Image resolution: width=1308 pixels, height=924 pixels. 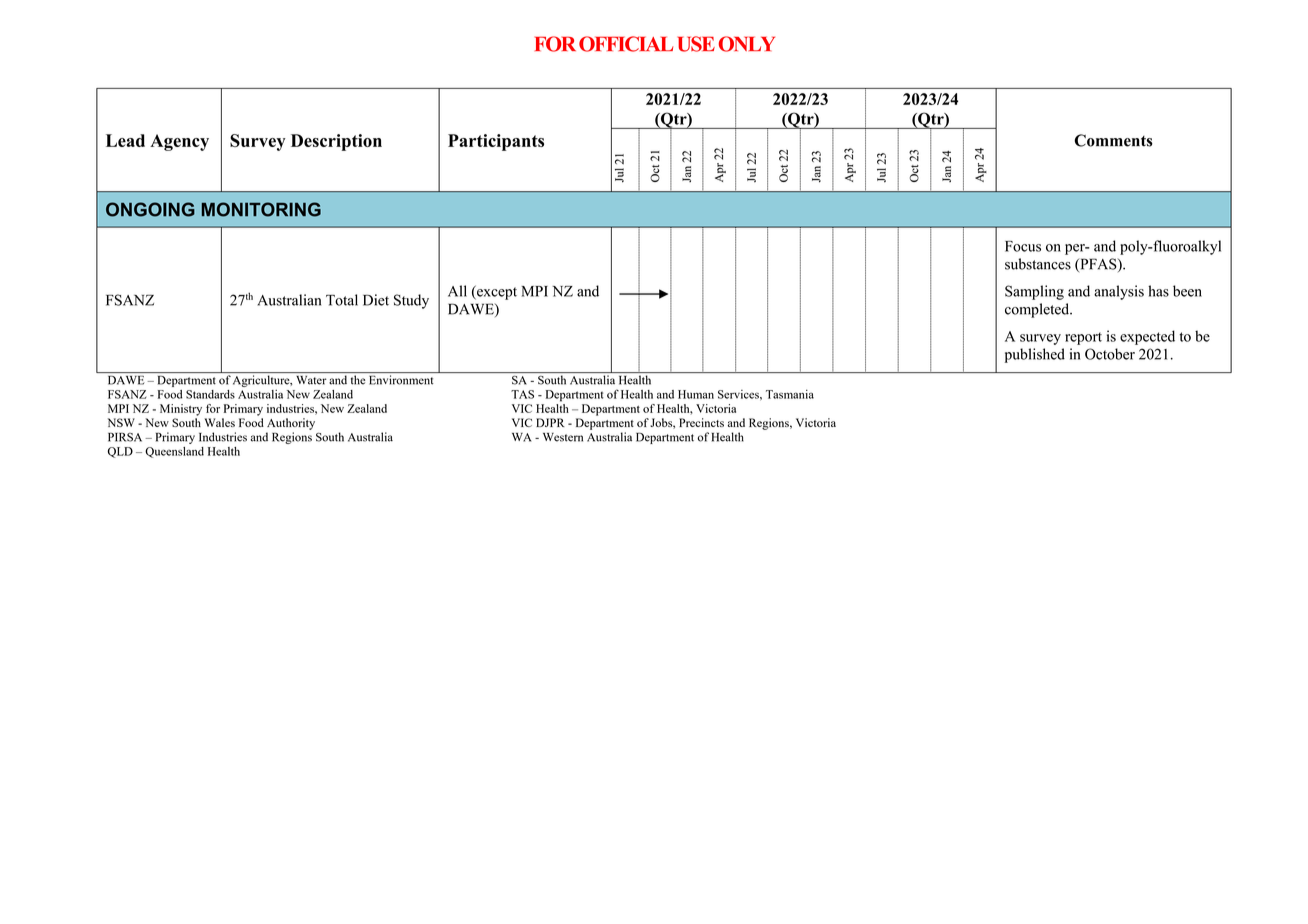 What do you see at coordinates (1038, 264) in the screenshot?
I see `substances` at bounding box center [1038, 264].
